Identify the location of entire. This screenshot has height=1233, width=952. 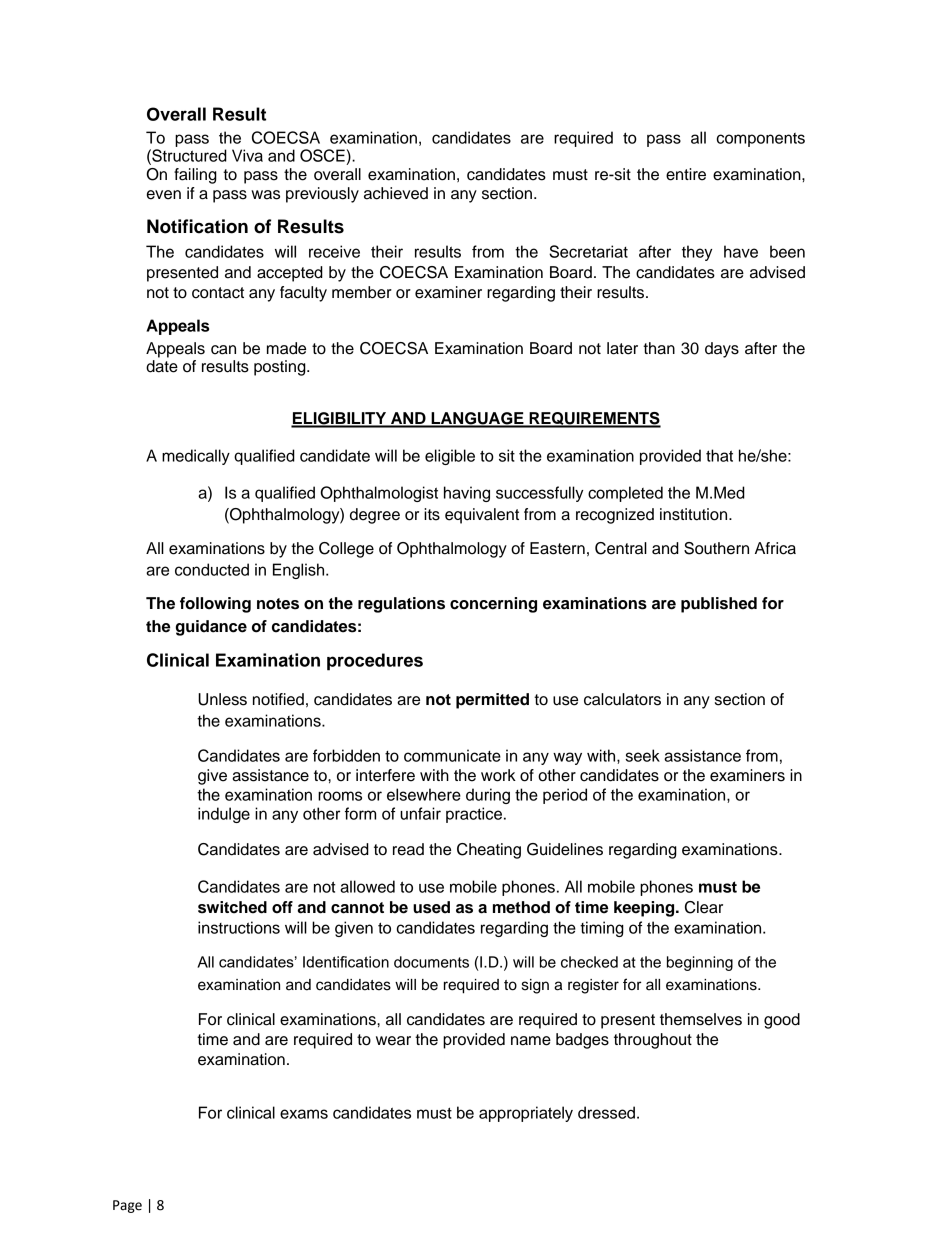
(686, 174).
